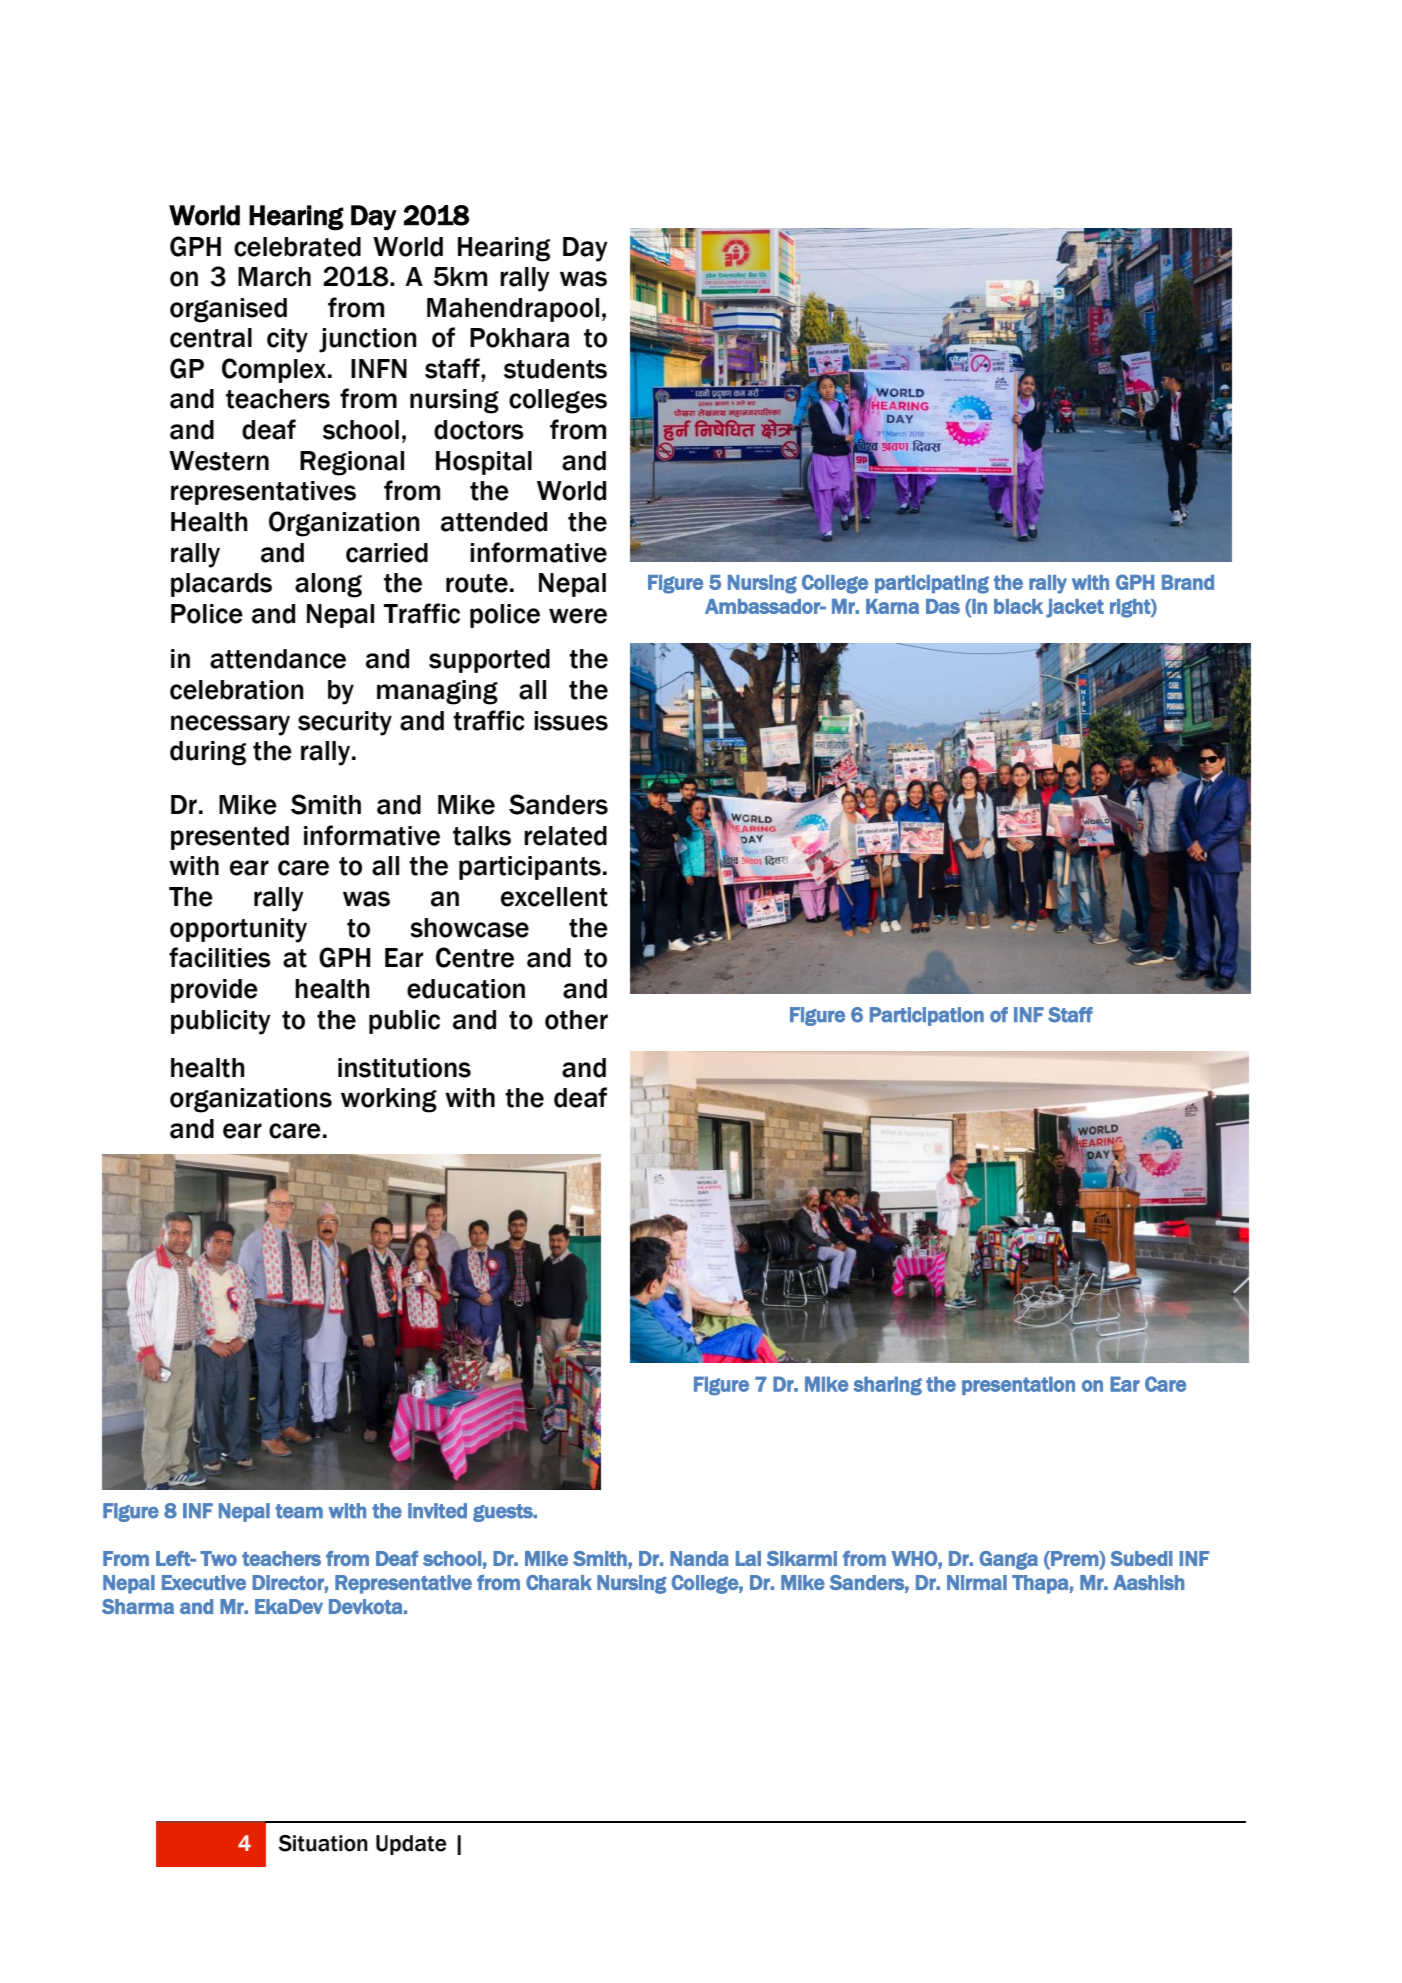  What do you see at coordinates (411, 1845) in the screenshot?
I see `Update` at bounding box center [411, 1845].
